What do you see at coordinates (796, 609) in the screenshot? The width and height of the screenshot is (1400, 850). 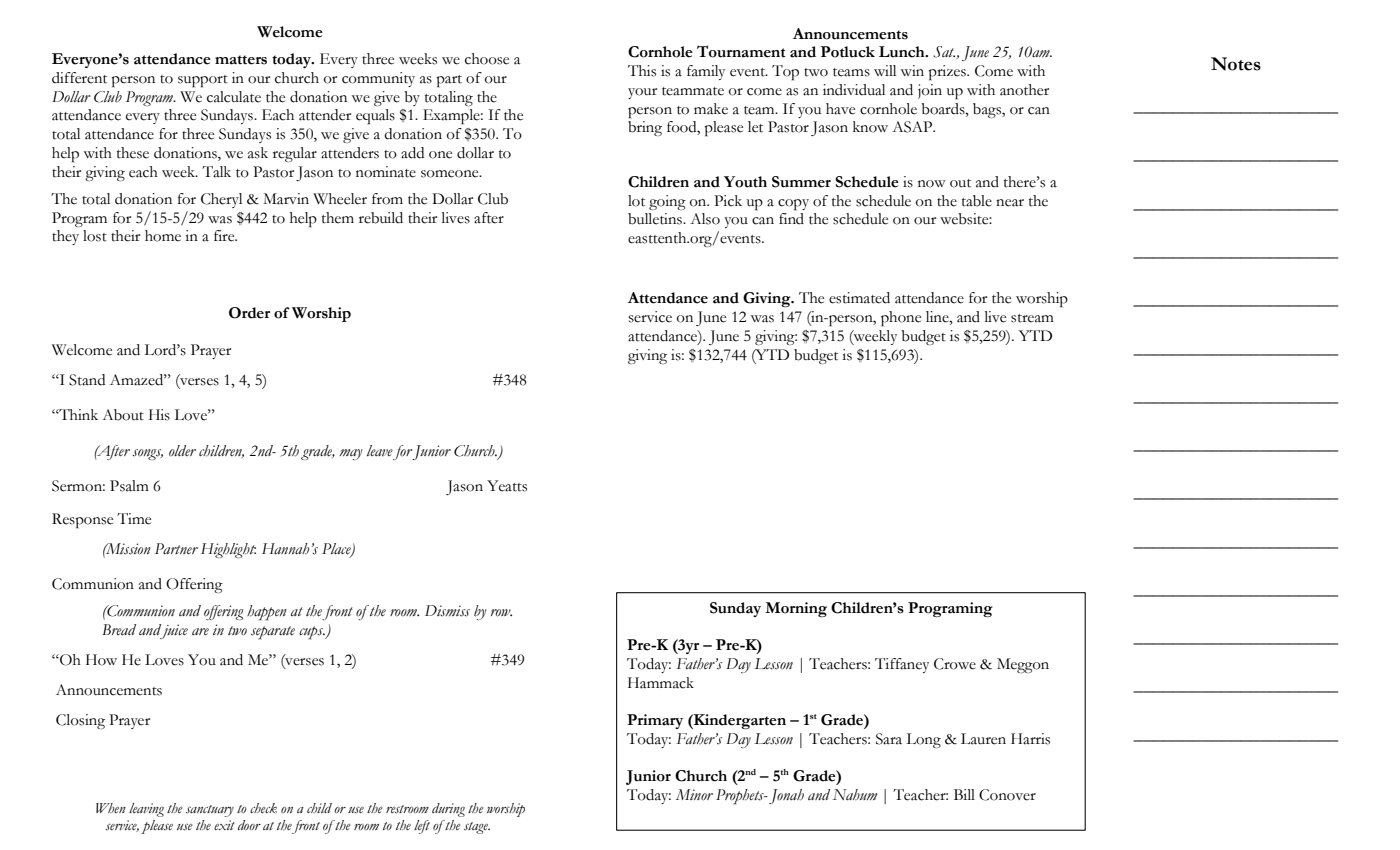 I see `Morning` at bounding box center [796, 609].
